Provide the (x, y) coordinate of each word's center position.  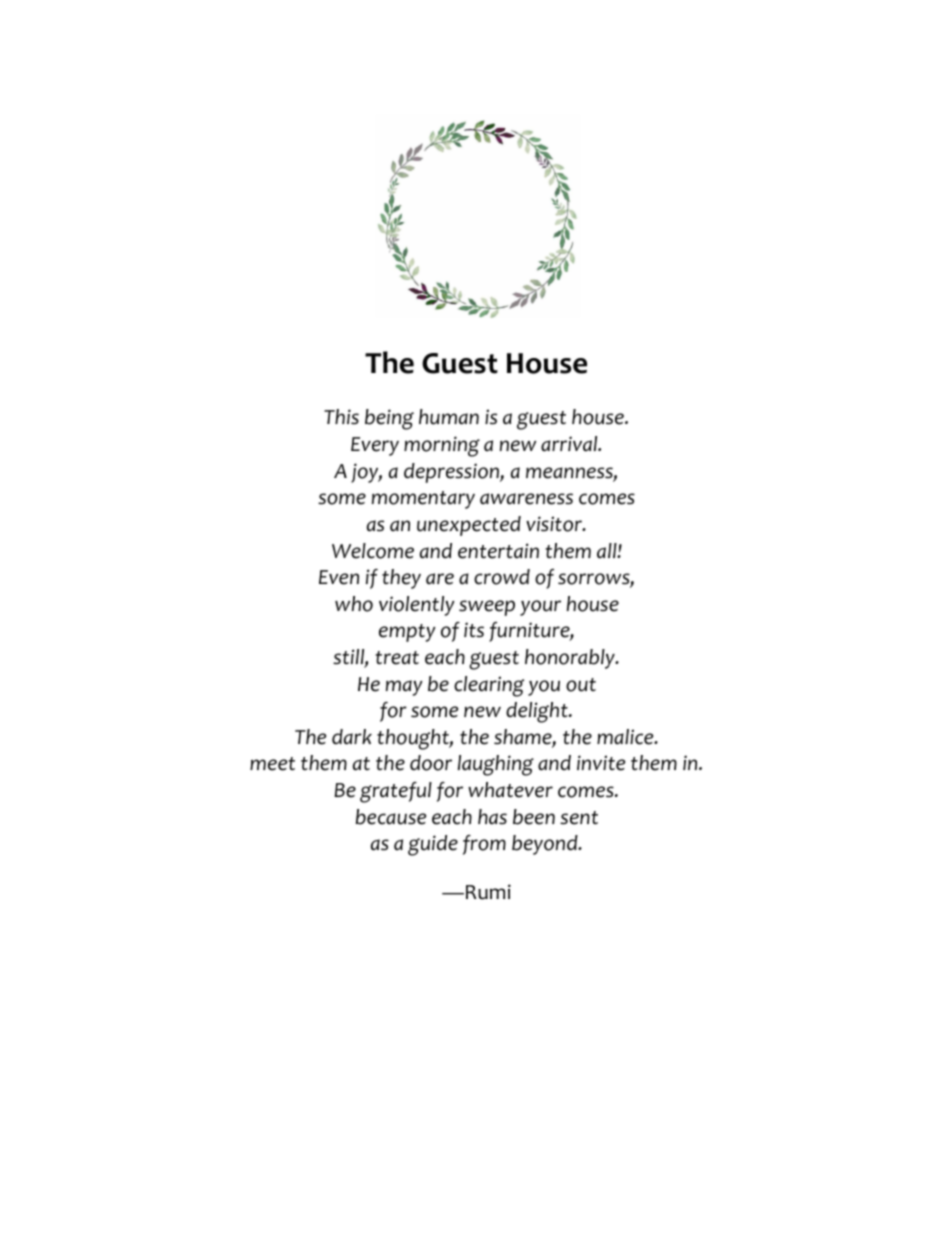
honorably (571, 659)
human (449, 417)
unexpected (469, 526)
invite (601, 763)
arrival (570, 444)
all (608, 551)
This (341, 417)
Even (339, 577)
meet (272, 764)
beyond (546, 845)
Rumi (488, 892)
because (391, 817)
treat (397, 658)
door (431, 763)
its (474, 630)
